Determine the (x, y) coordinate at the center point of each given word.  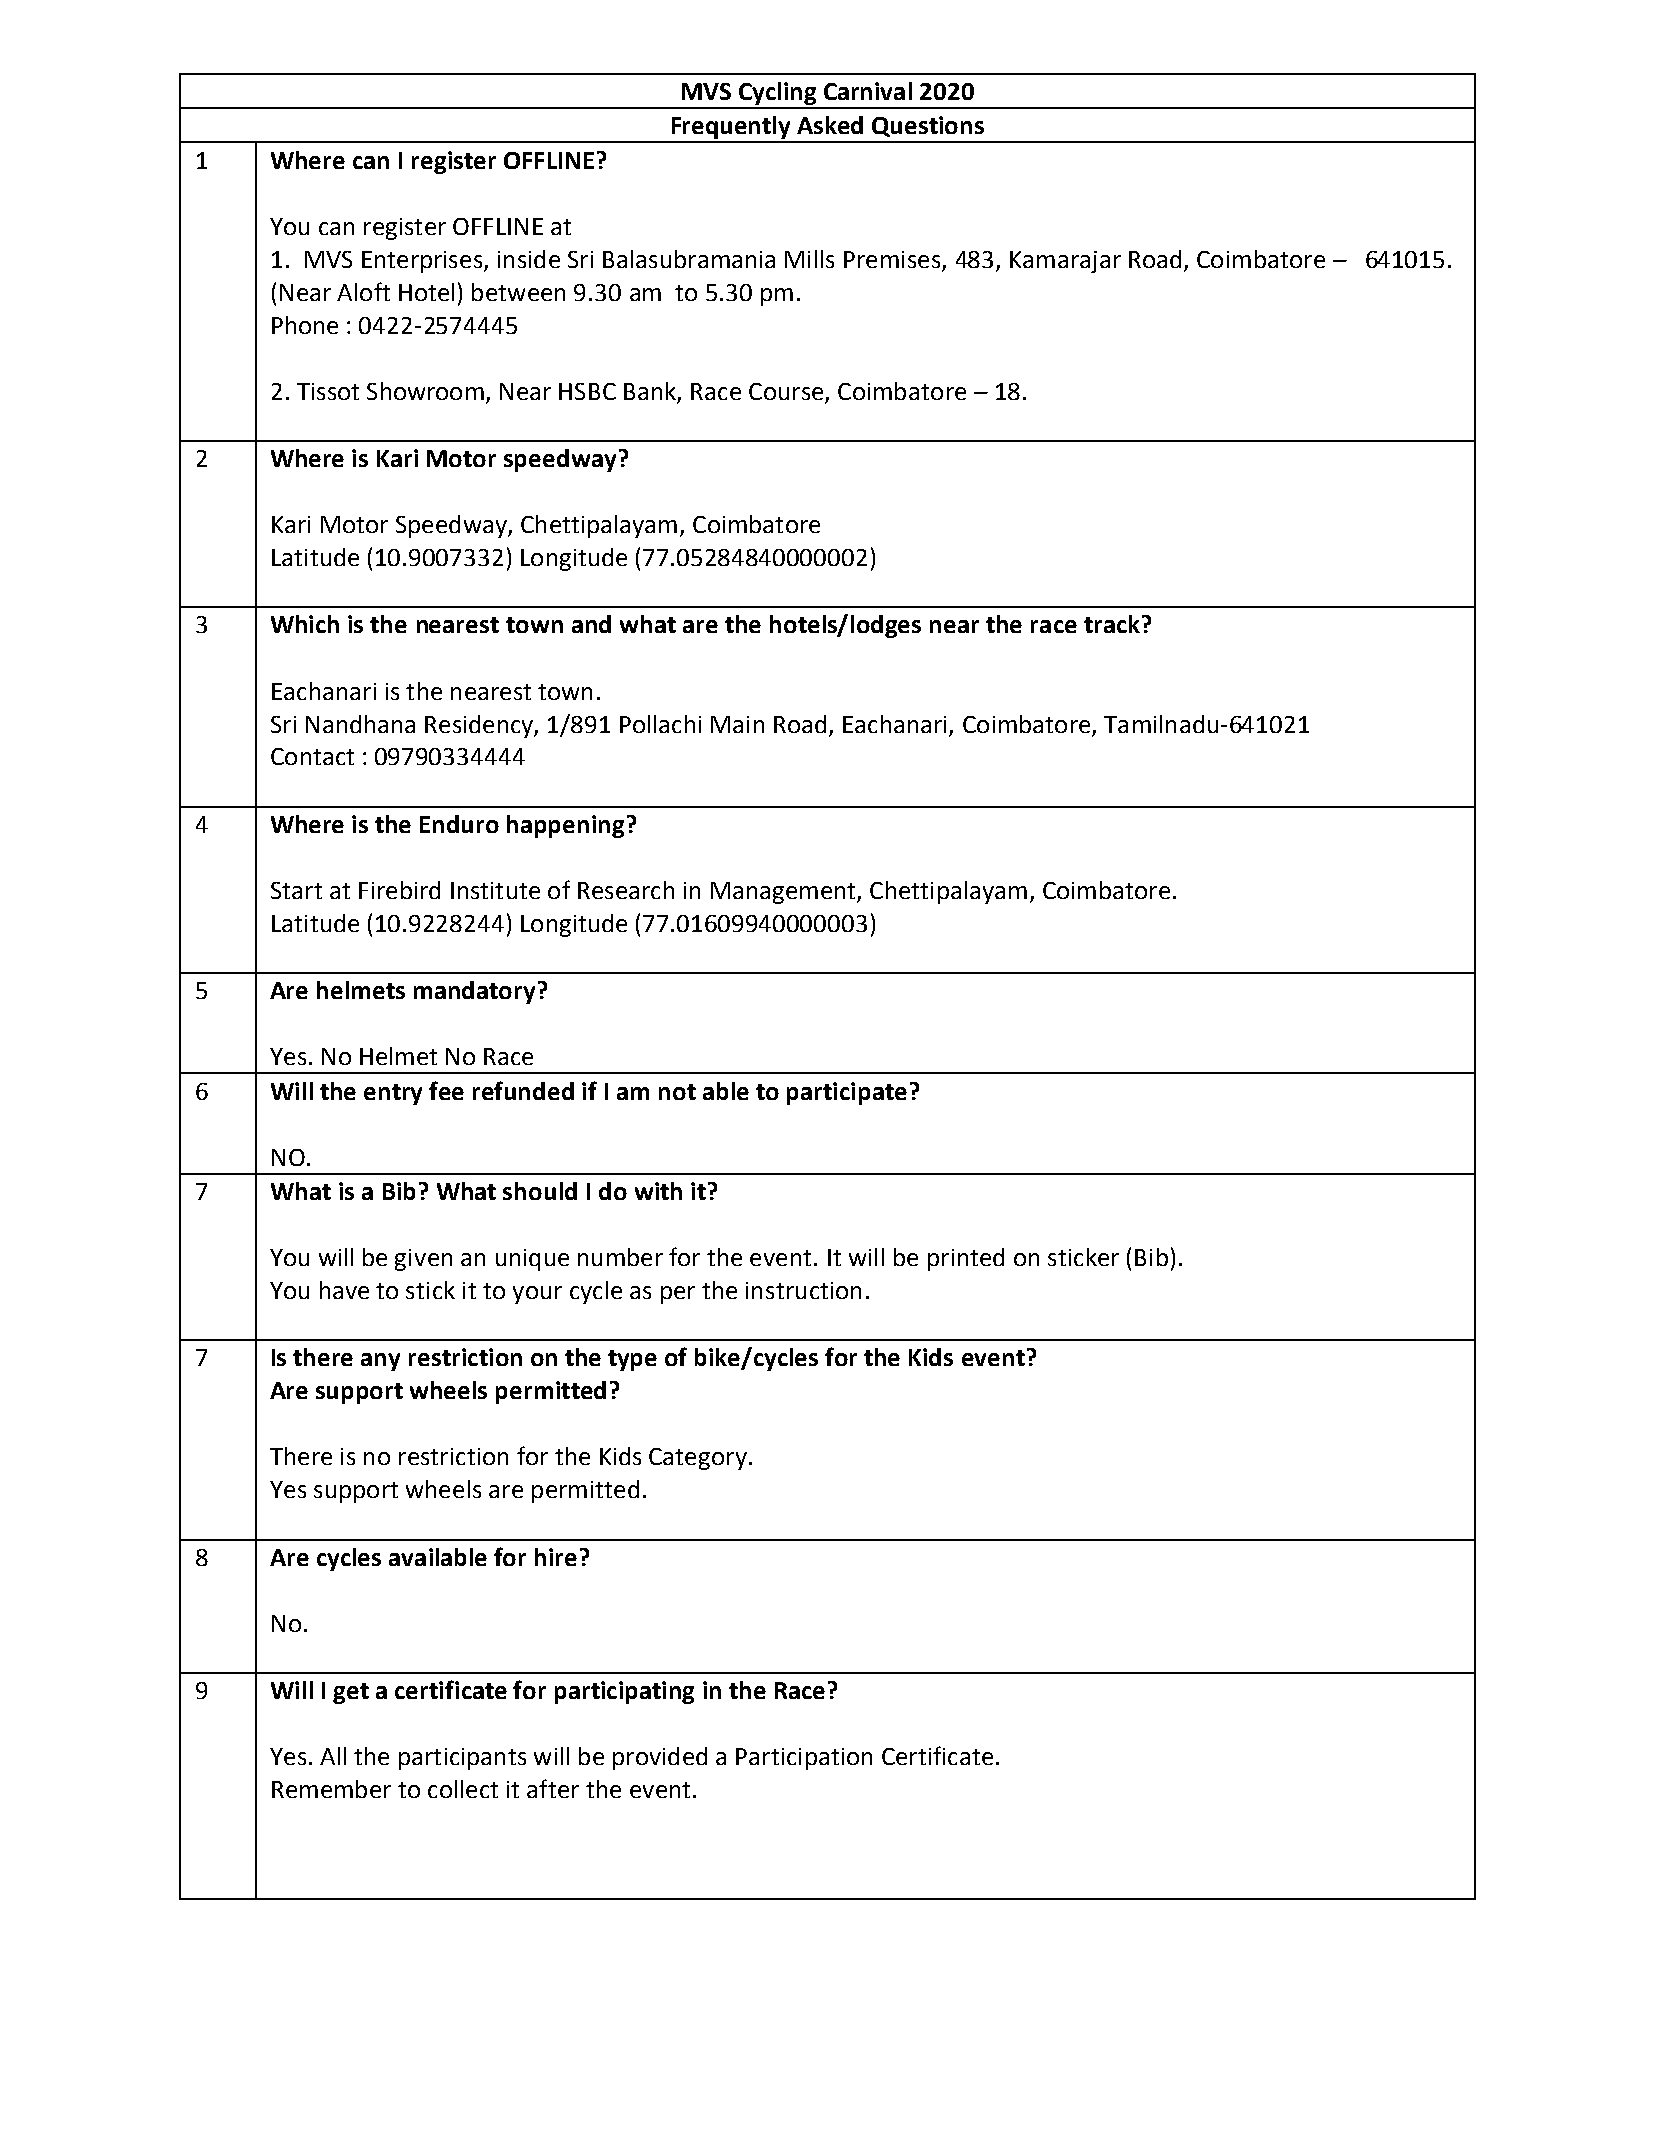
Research (626, 890)
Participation (804, 1759)
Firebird (399, 890)
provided (660, 1758)
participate (847, 1093)
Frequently (731, 129)
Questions (928, 126)
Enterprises (423, 262)
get (351, 1693)
